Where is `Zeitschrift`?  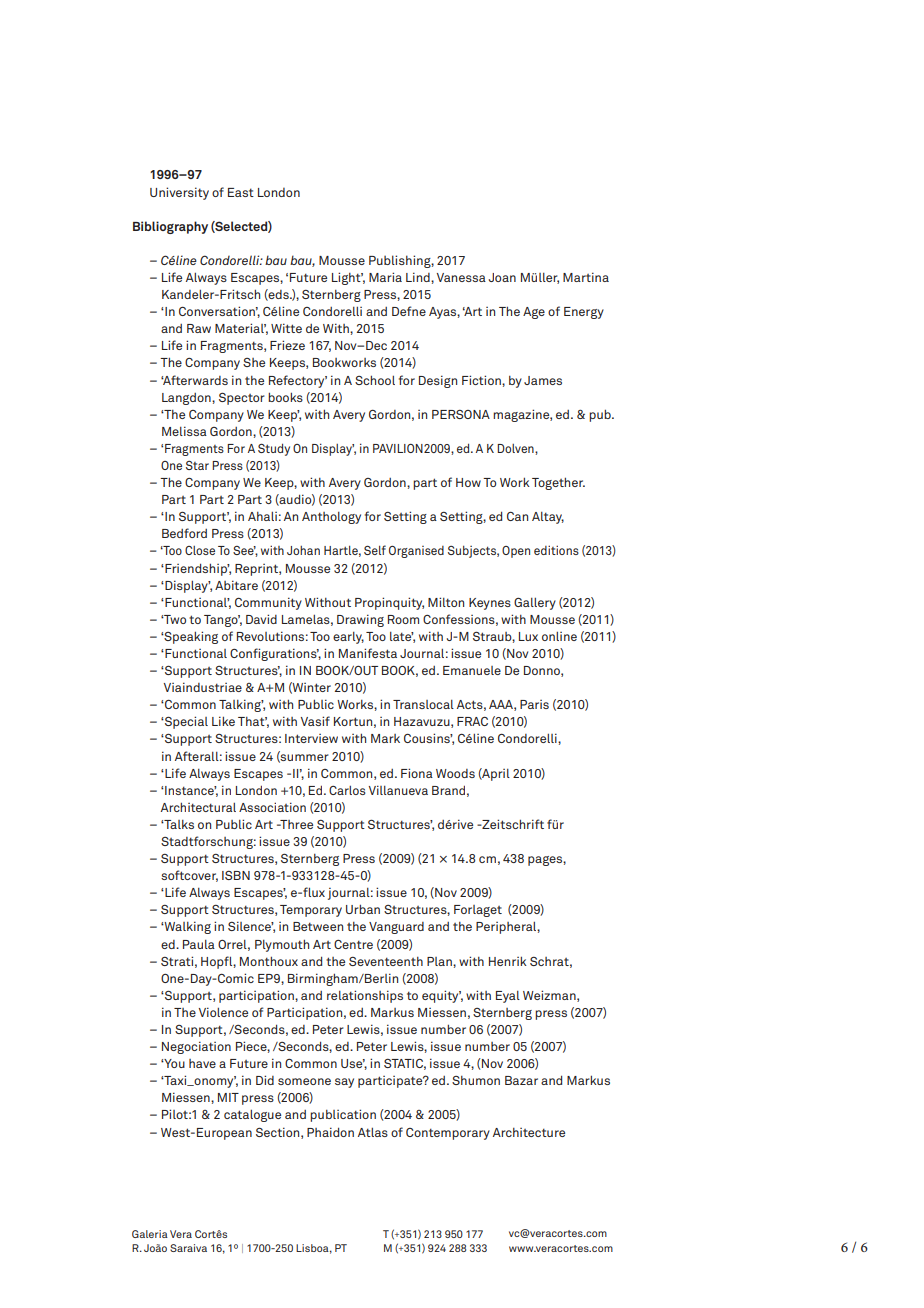 Zeitschrift is located at coordinates (512, 824).
